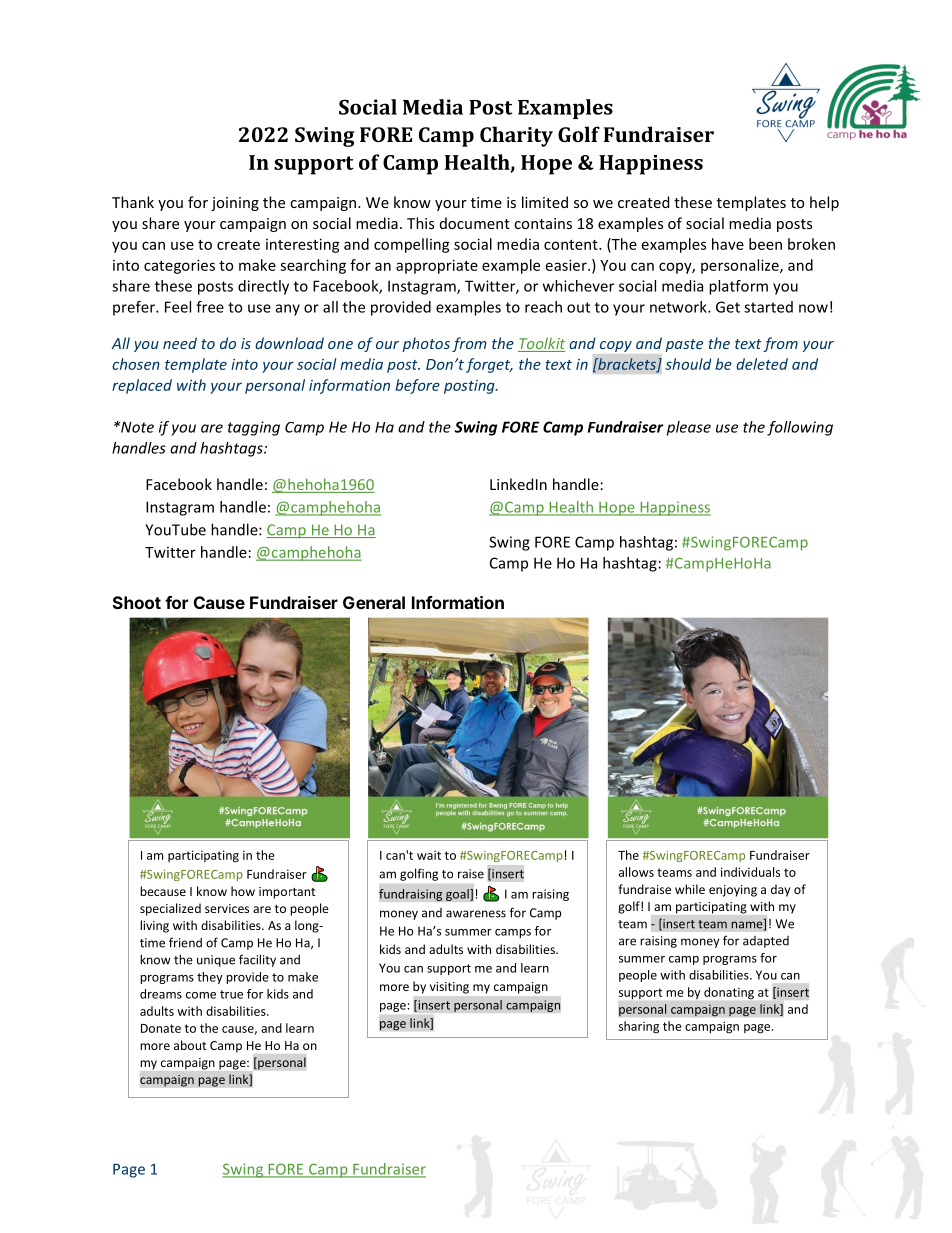 The image size is (952, 1233). Describe the element at coordinates (762, 364) in the screenshot. I see `deleted` at that location.
